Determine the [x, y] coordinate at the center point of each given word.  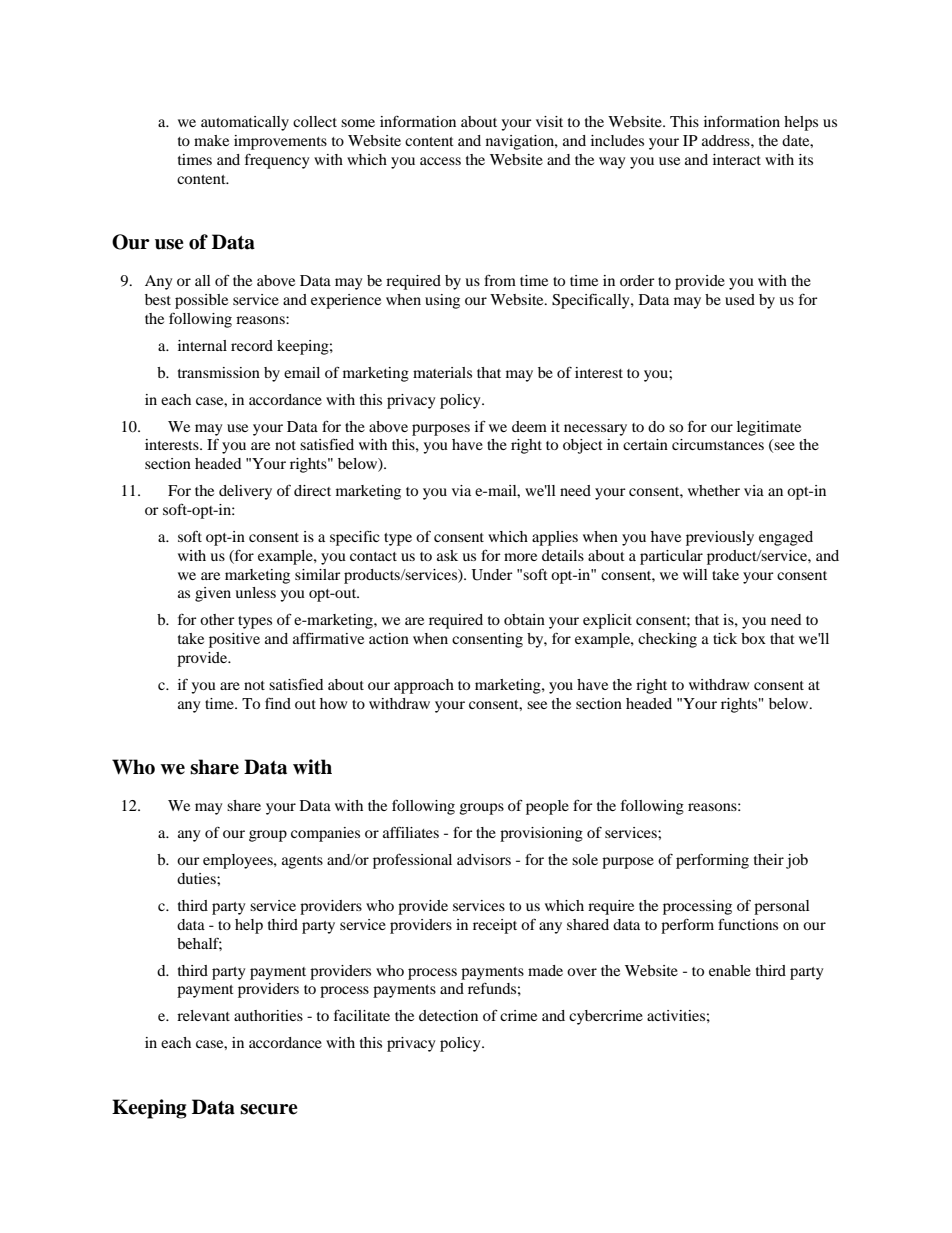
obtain [524, 619]
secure [269, 1109]
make [211, 140]
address [727, 140]
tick [725, 638]
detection [448, 1015]
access [440, 161]
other [217, 619]
